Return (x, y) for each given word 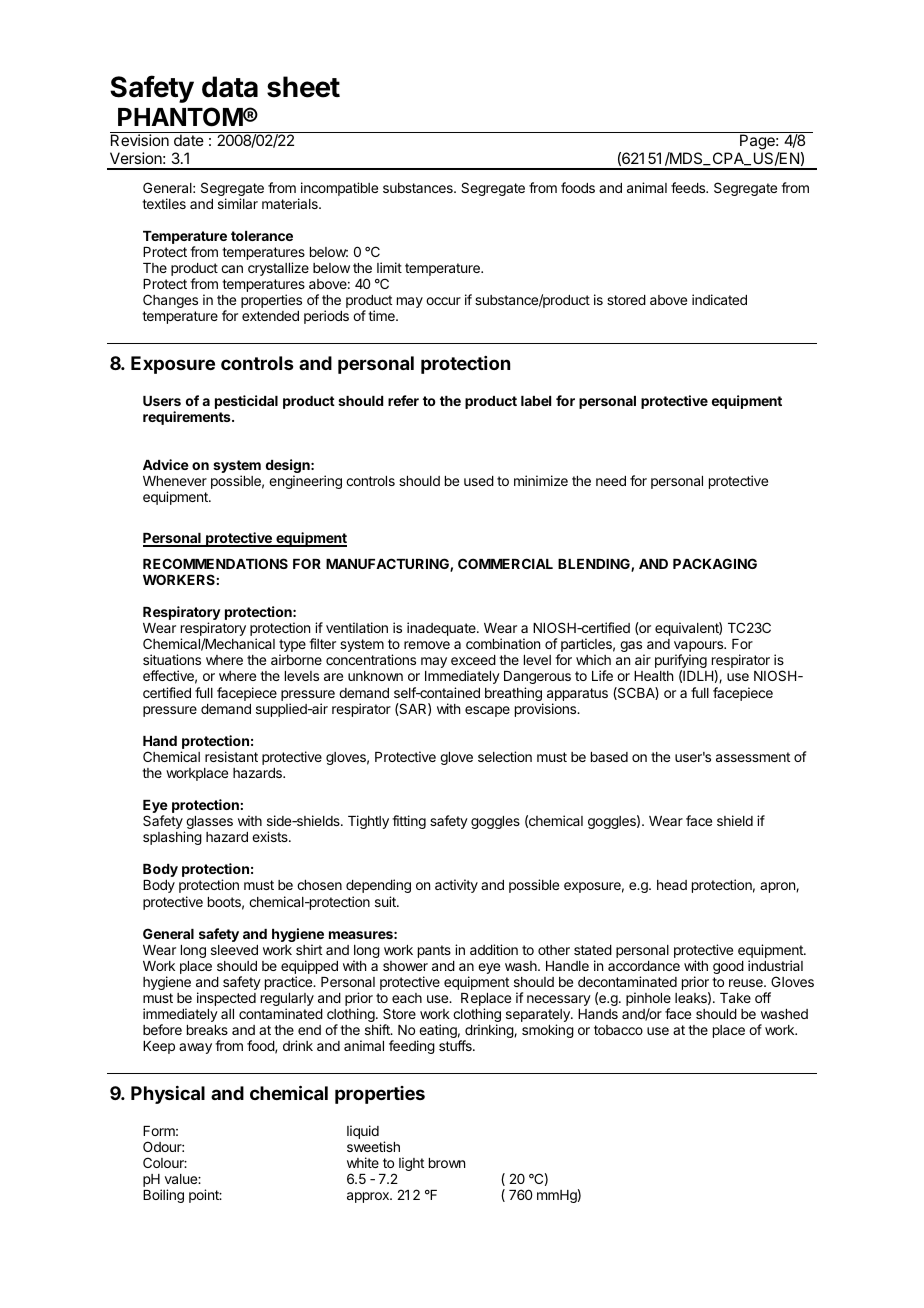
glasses (208, 824)
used (479, 481)
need (611, 481)
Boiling (163, 1196)
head (672, 885)
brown (447, 1163)
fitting (409, 822)
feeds (689, 187)
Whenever (175, 481)
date (189, 140)
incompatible (339, 189)
